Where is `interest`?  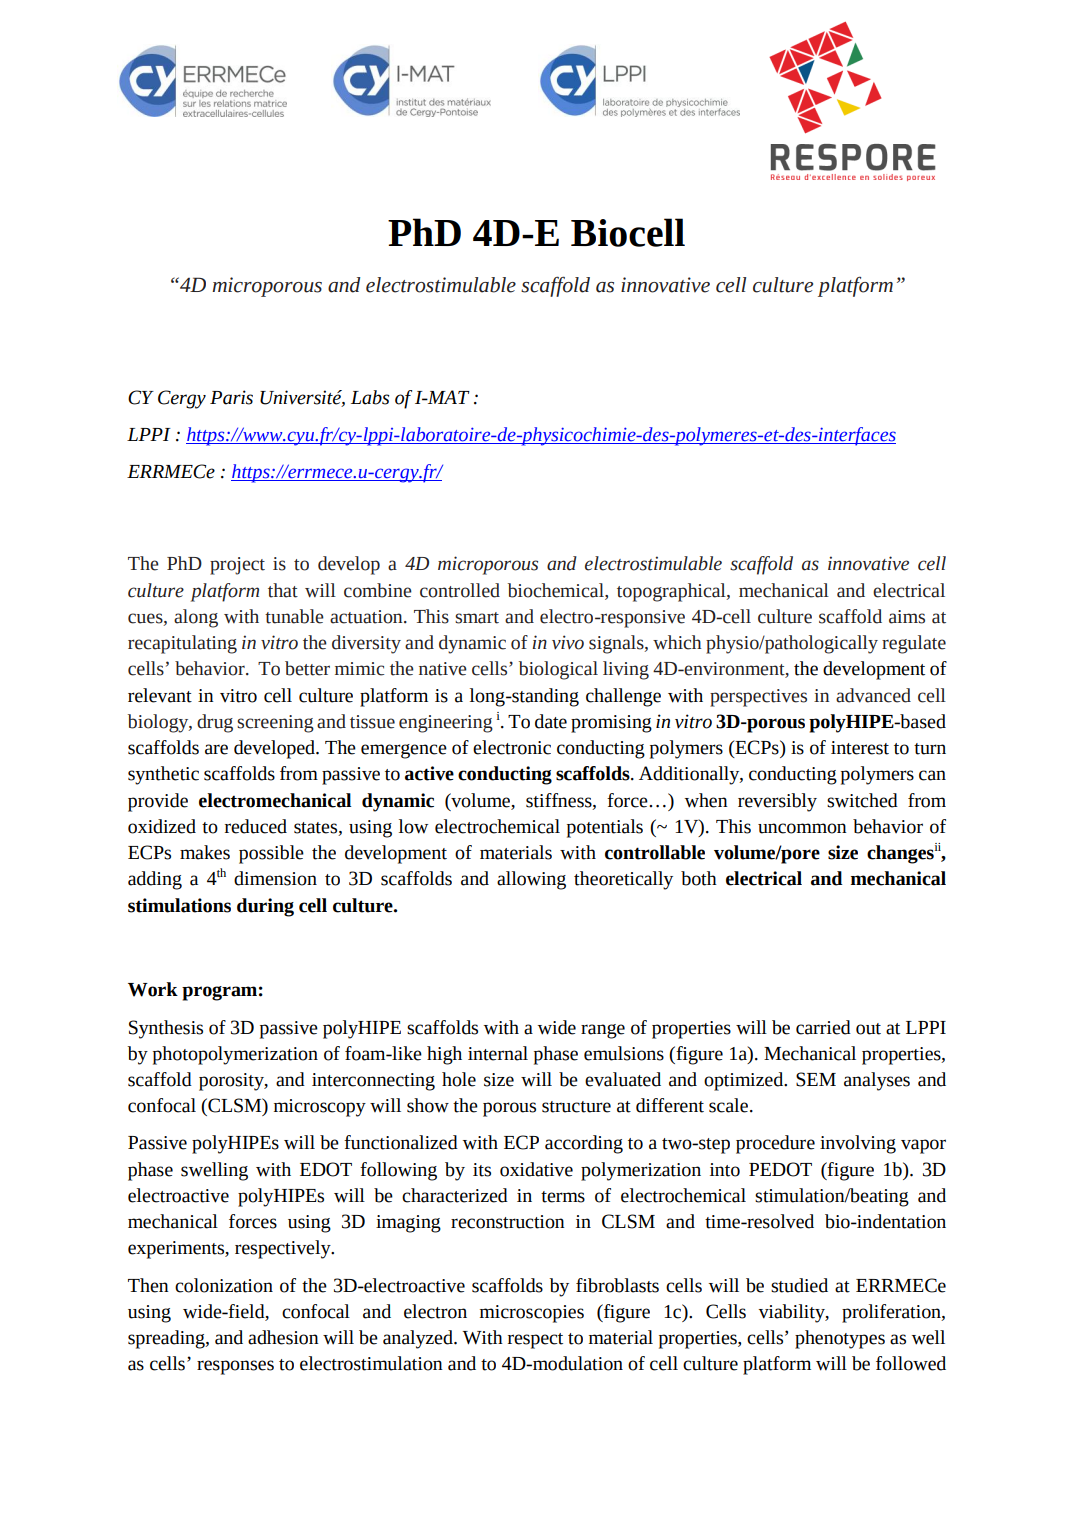 interest is located at coordinates (860, 748).
